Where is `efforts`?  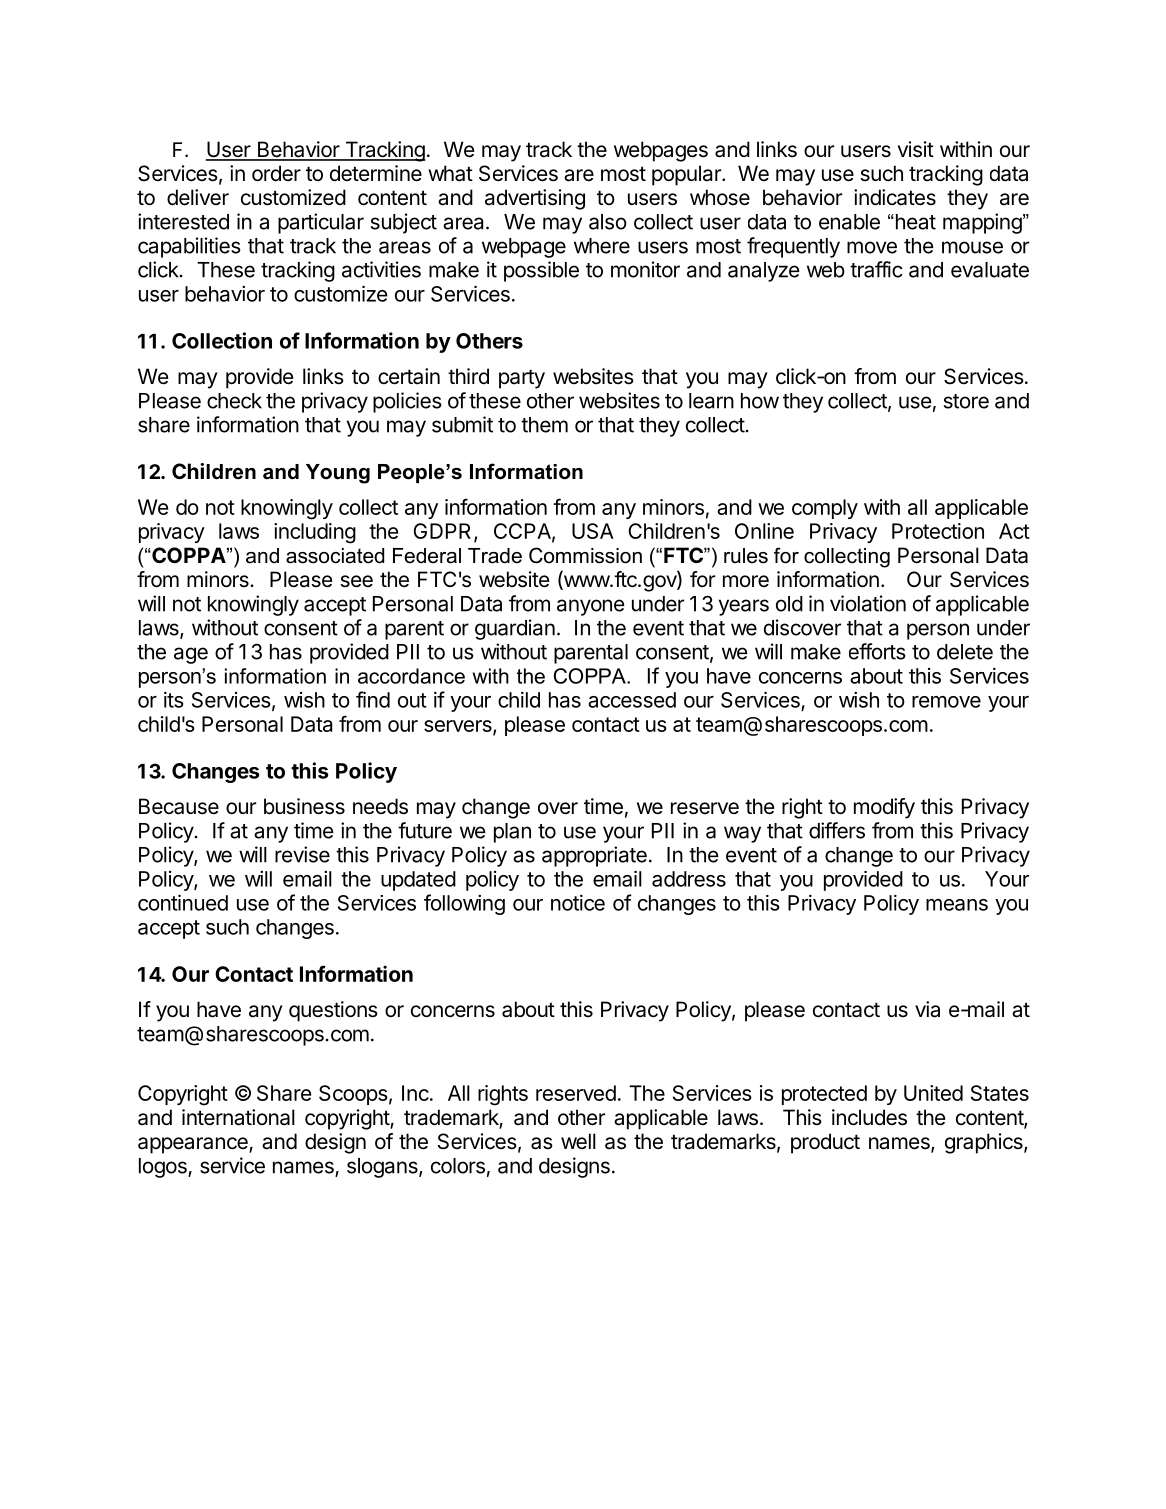
efforts is located at coordinates (877, 651).
